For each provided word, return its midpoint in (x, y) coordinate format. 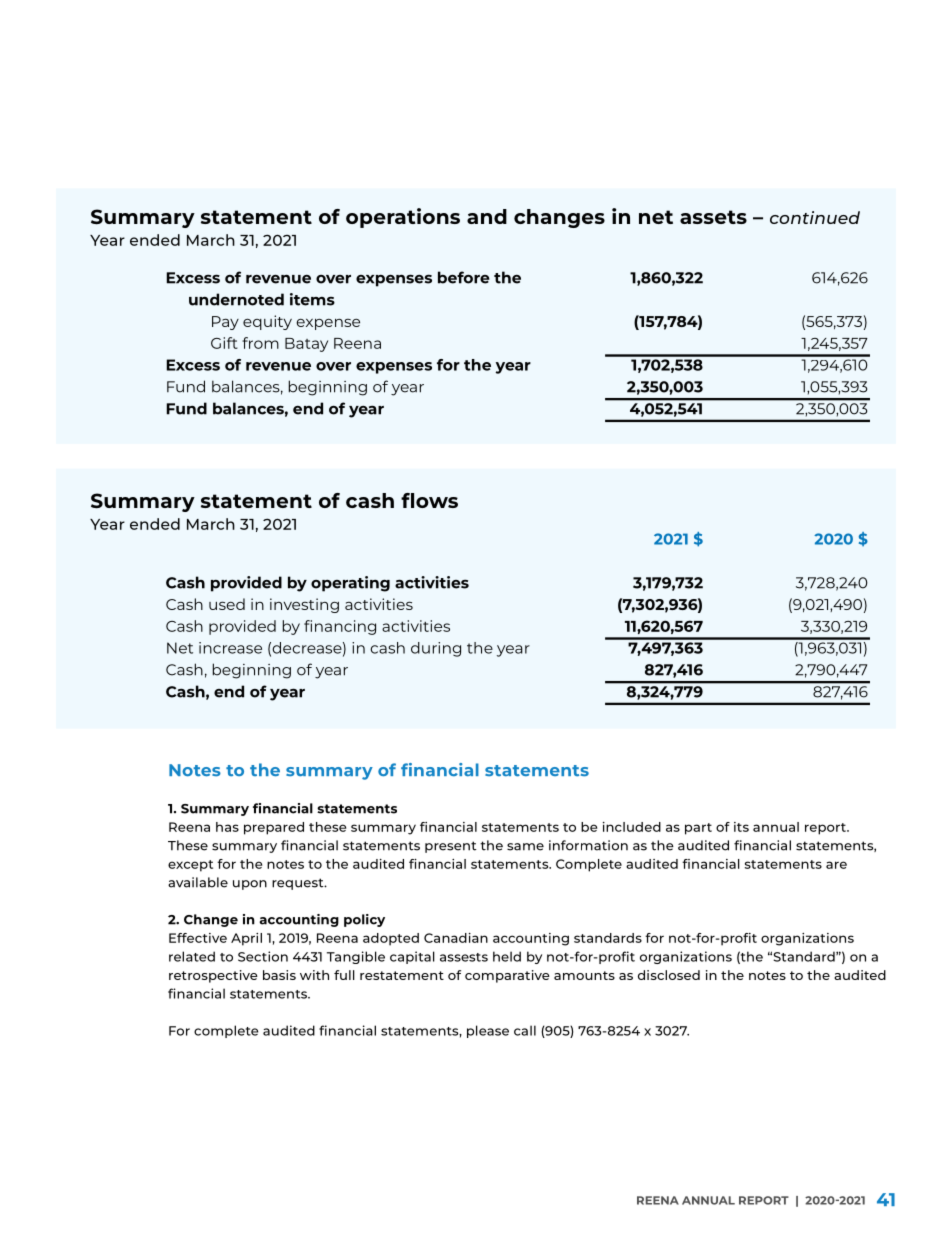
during (436, 649)
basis (279, 975)
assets (713, 217)
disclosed (669, 975)
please (488, 1031)
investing (304, 605)
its (741, 827)
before (464, 277)
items (312, 299)
